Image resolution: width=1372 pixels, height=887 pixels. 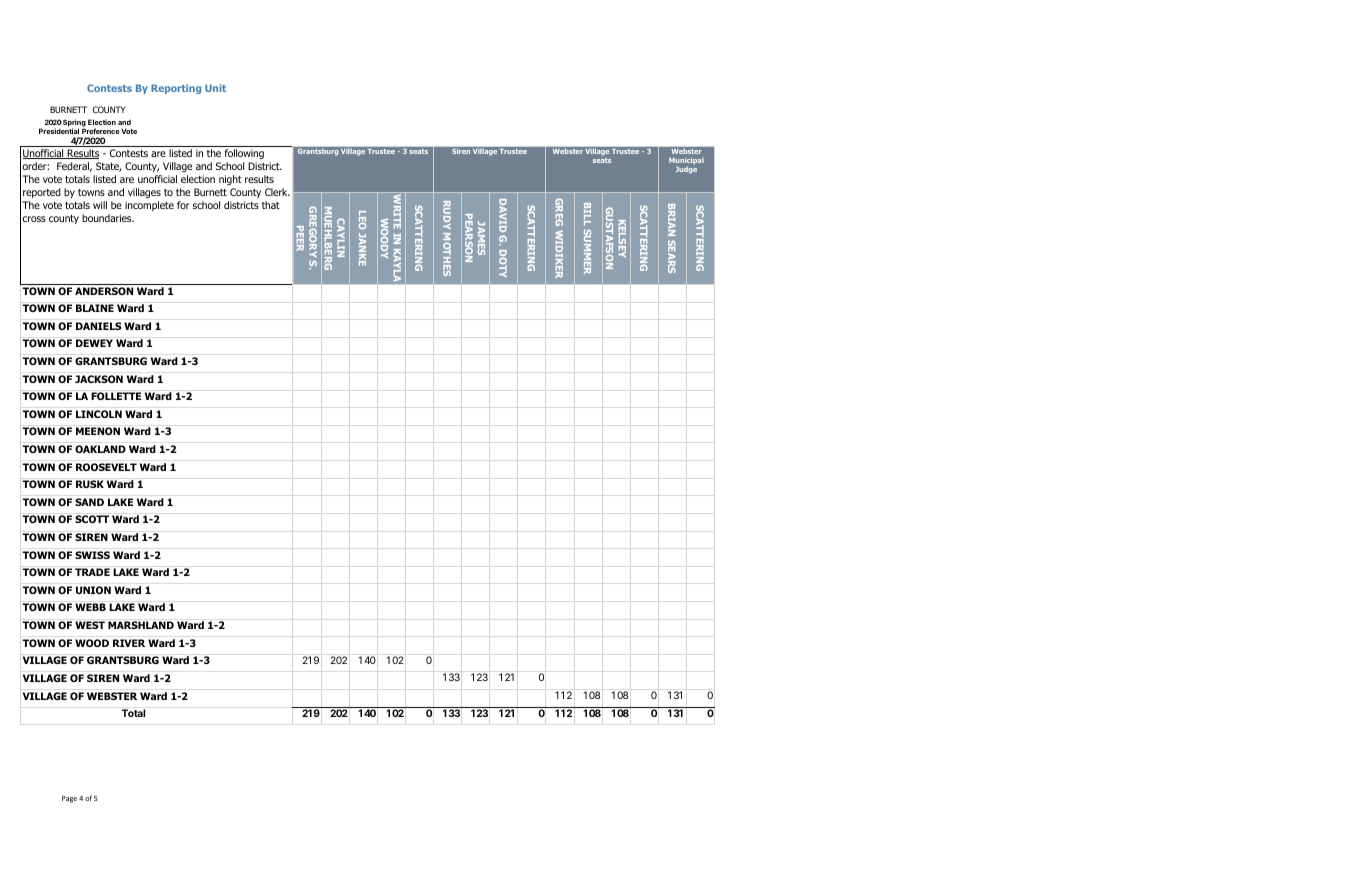 I want to click on SWISS, so click(x=92, y=555).
